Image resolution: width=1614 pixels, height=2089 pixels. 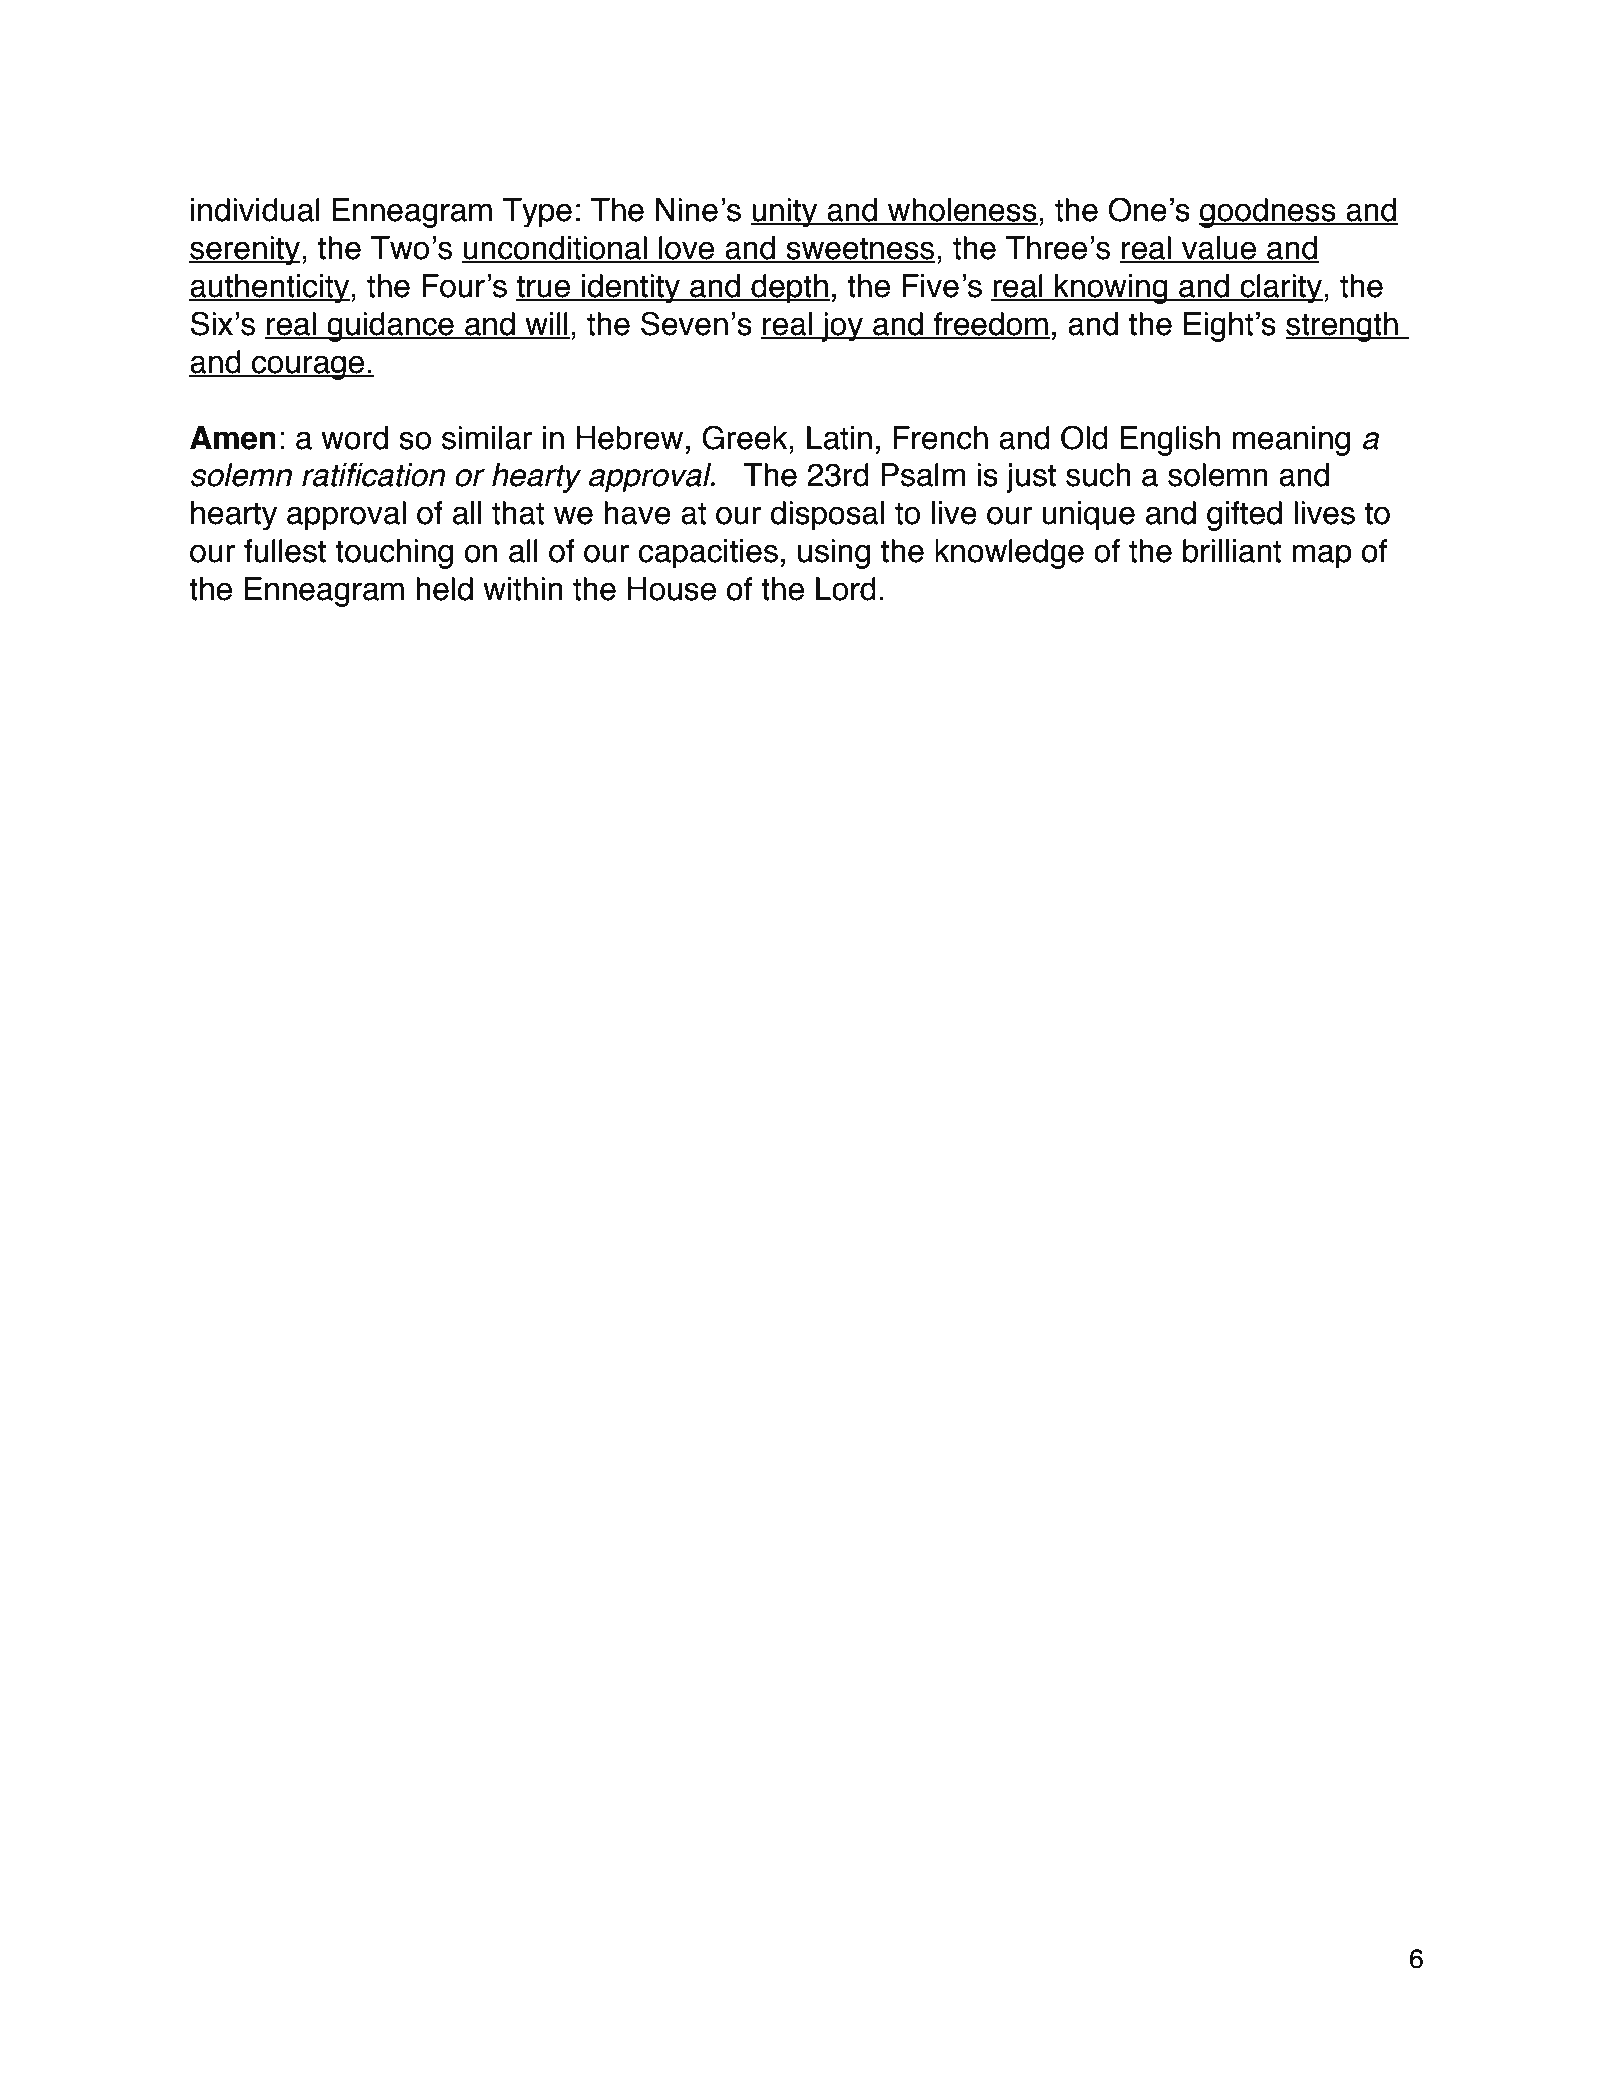 What do you see at coordinates (390, 327) in the screenshot?
I see `guidance` at bounding box center [390, 327].
